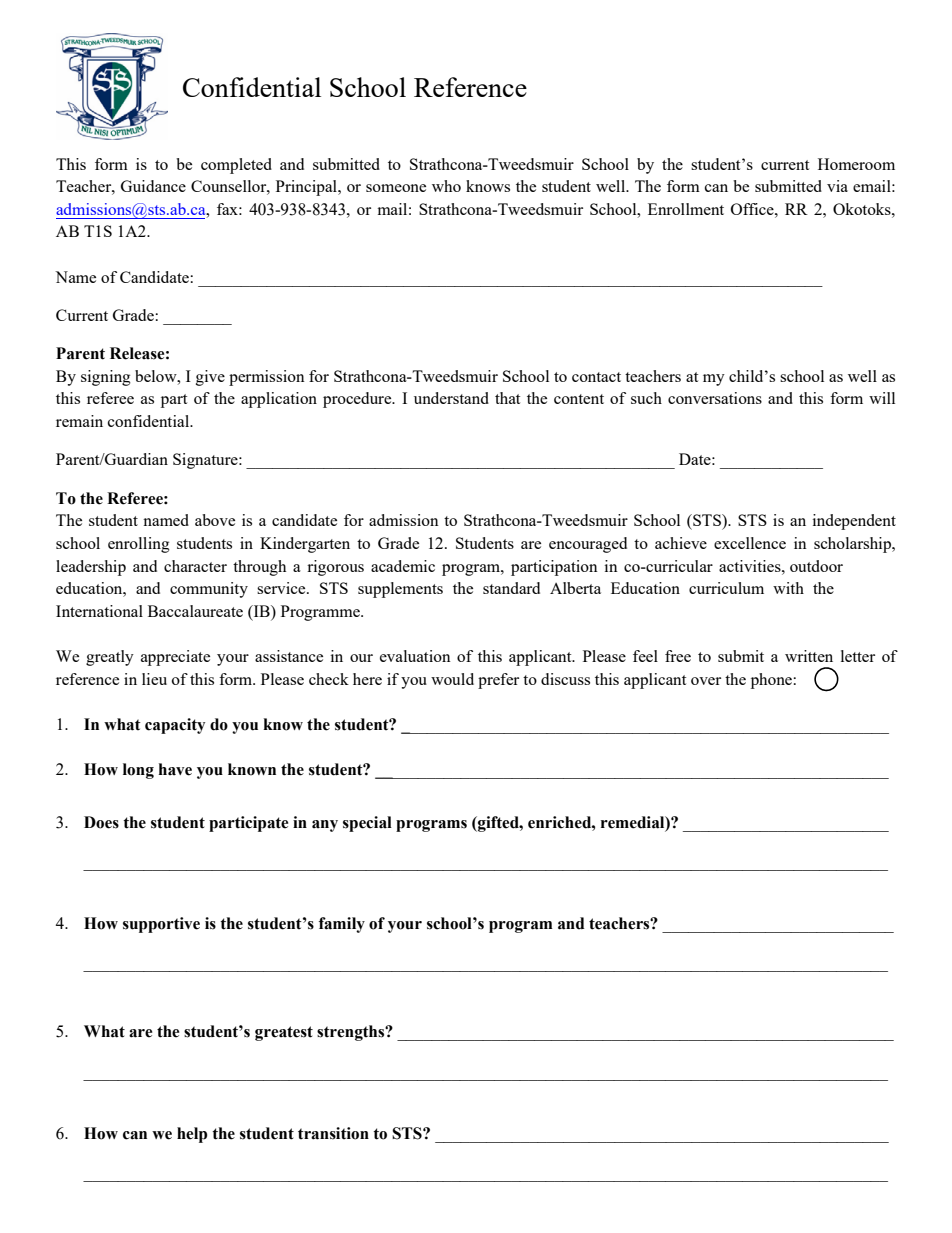 This page has width=952, height=1233. What do you see at coordinates (837, 186) in the page?
I see `via` at bounding box center [837, 186].
